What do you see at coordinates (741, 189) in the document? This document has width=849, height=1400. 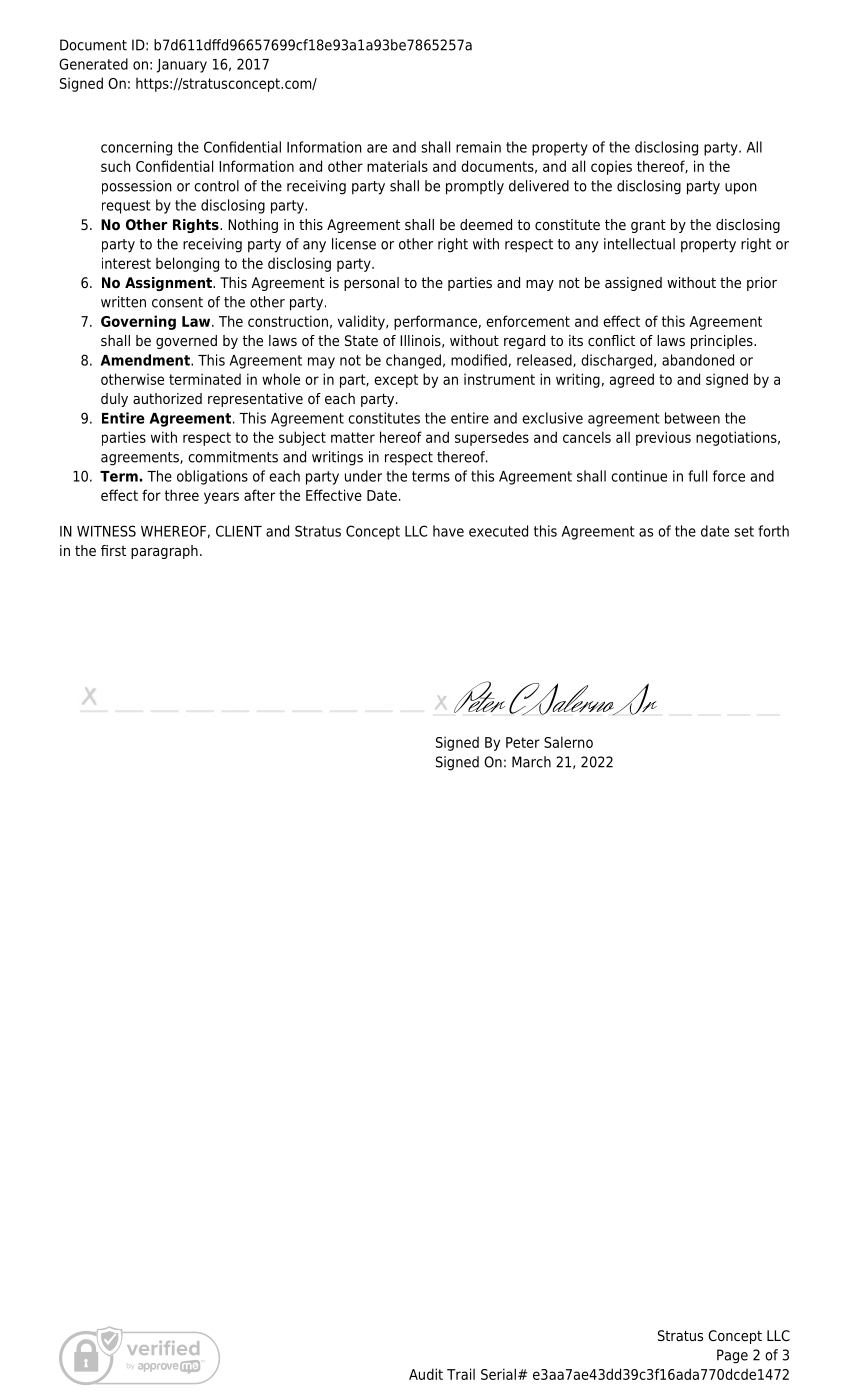 I see `upon` at bounding box center [741, 189].
